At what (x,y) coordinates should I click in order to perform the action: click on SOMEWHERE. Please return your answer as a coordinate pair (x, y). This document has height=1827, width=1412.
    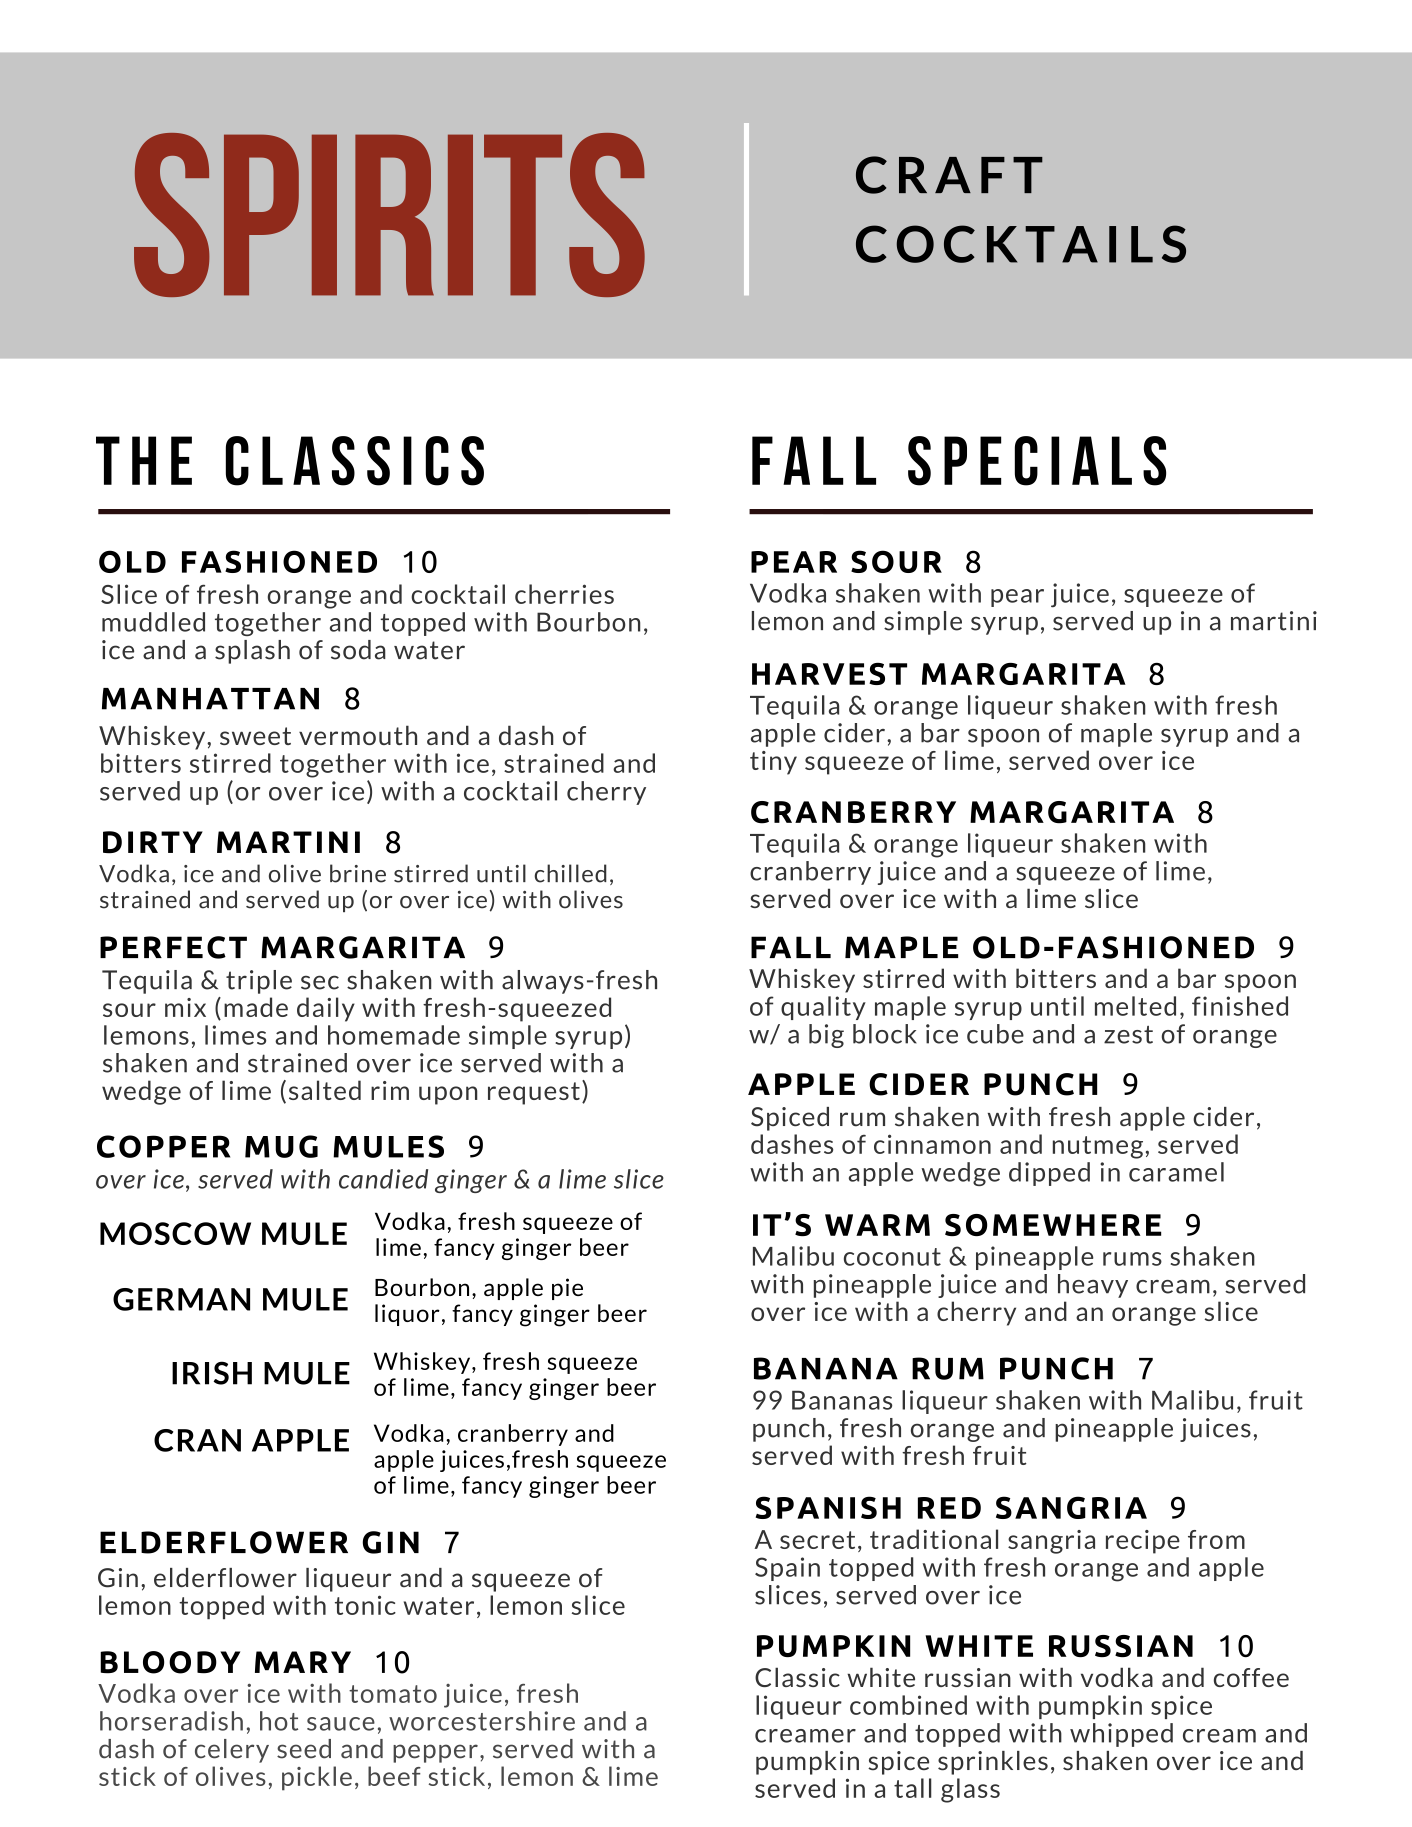
    Looking at the image, I should click on (1053, 1225).
